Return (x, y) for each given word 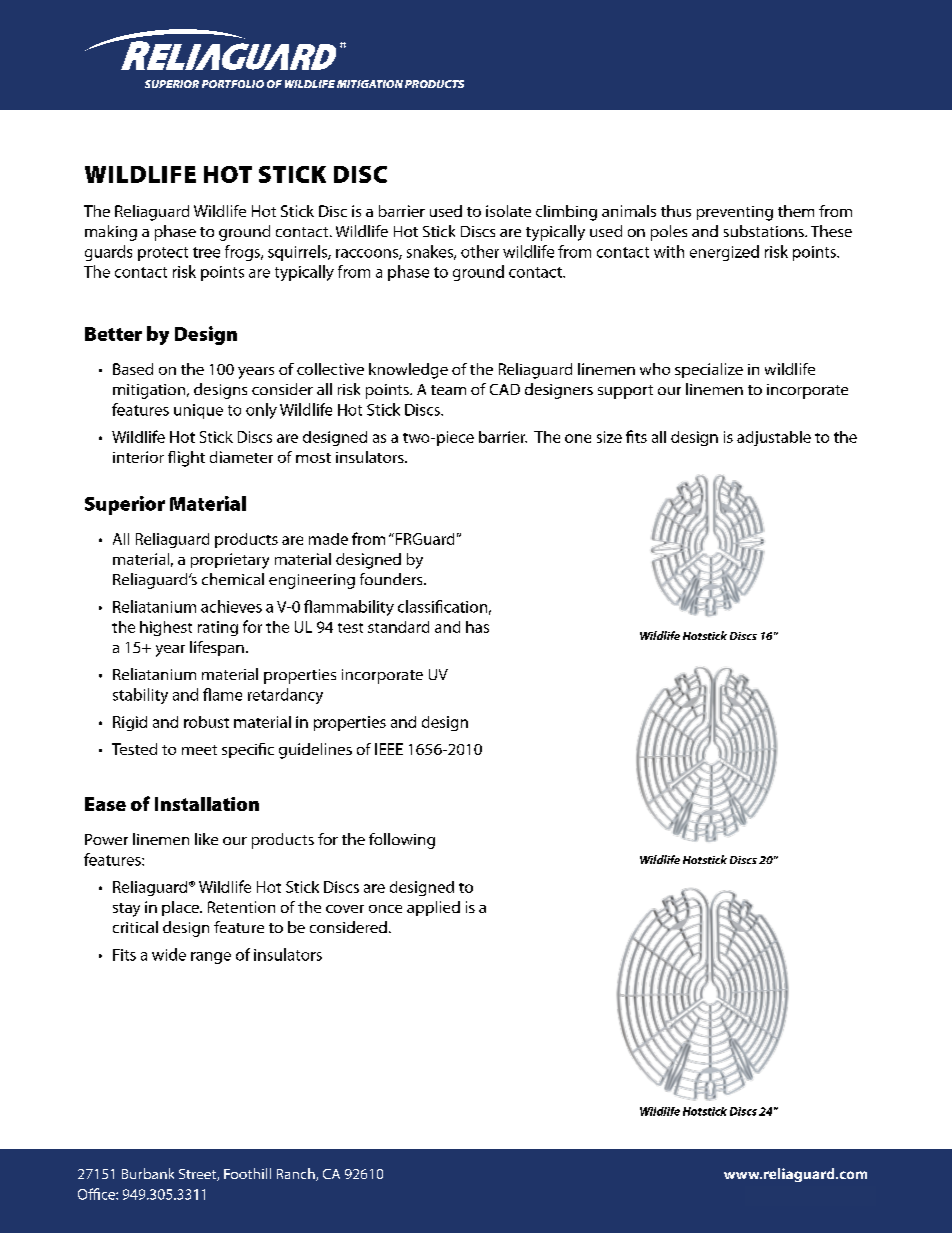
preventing (735, 213)
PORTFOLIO (233, 84)
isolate (508, 211)
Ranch (297, 1174)
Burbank (148, 1173)
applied (433, 908)
